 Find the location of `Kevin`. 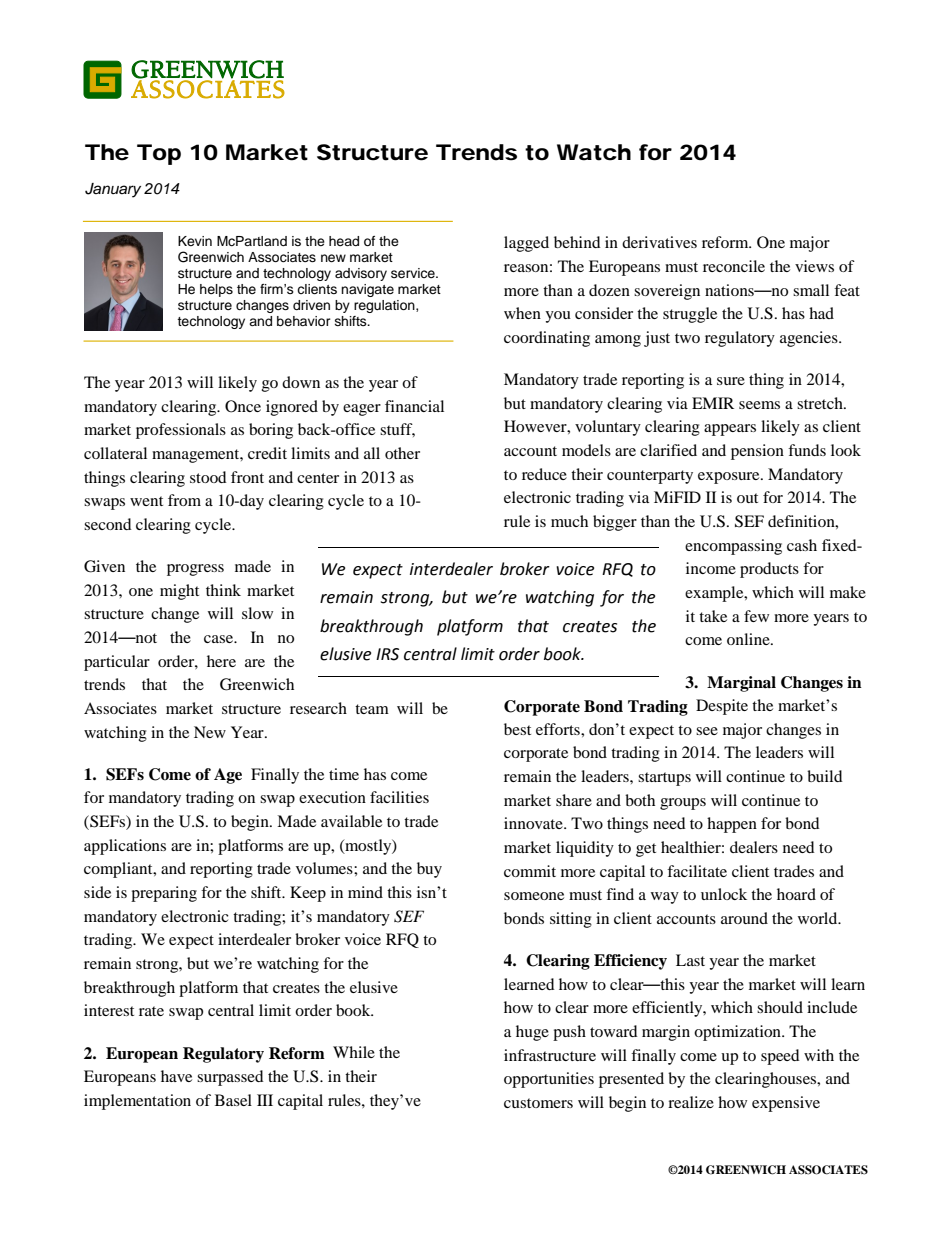

Kevin is located at coordinates (195, 241).
